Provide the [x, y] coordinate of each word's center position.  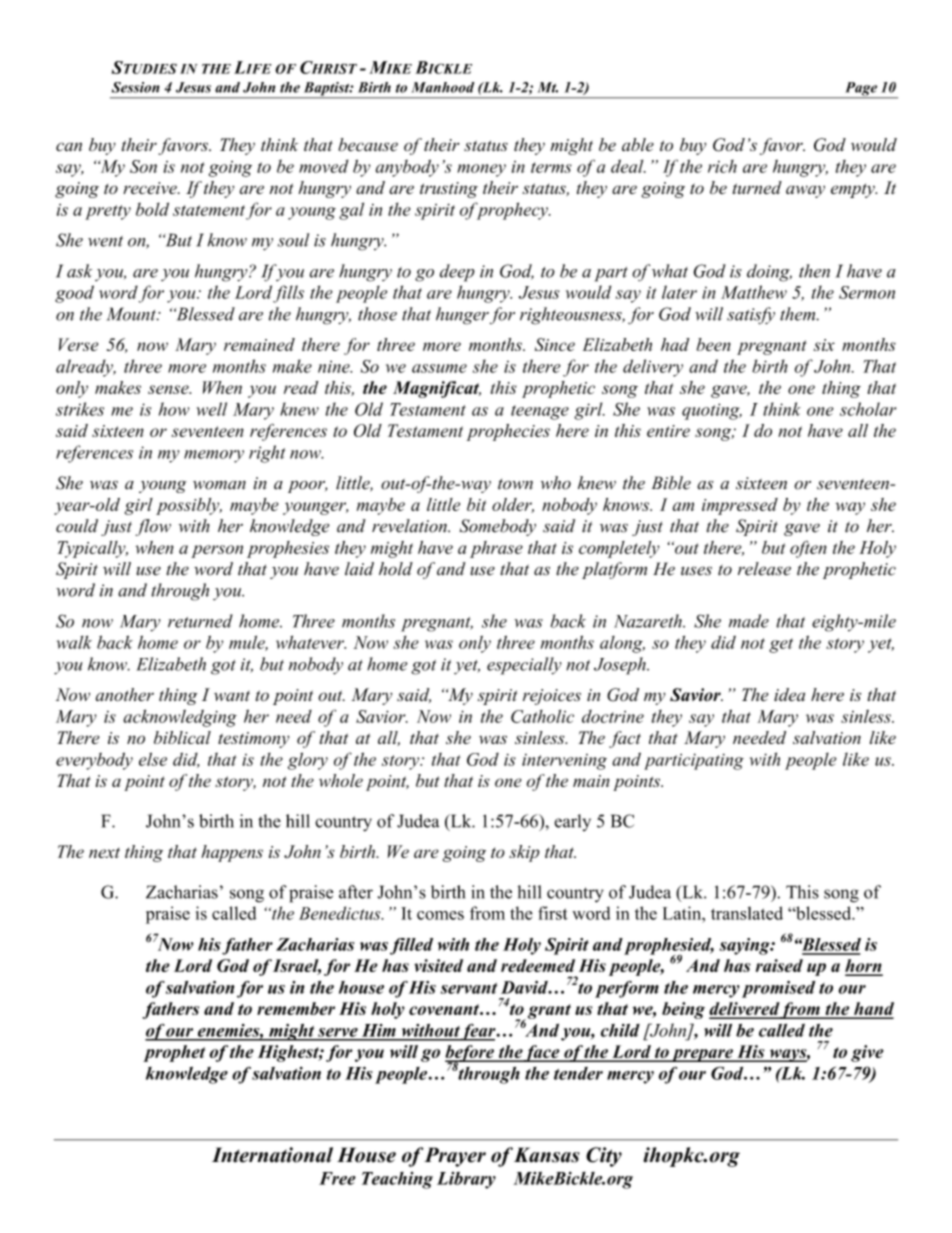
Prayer [455, 1157]
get [781, 645]
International [272, 1155]
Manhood [442, 87]
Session [136, 87]
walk [74, 642]
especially [524, 666]
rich [722, 166]
